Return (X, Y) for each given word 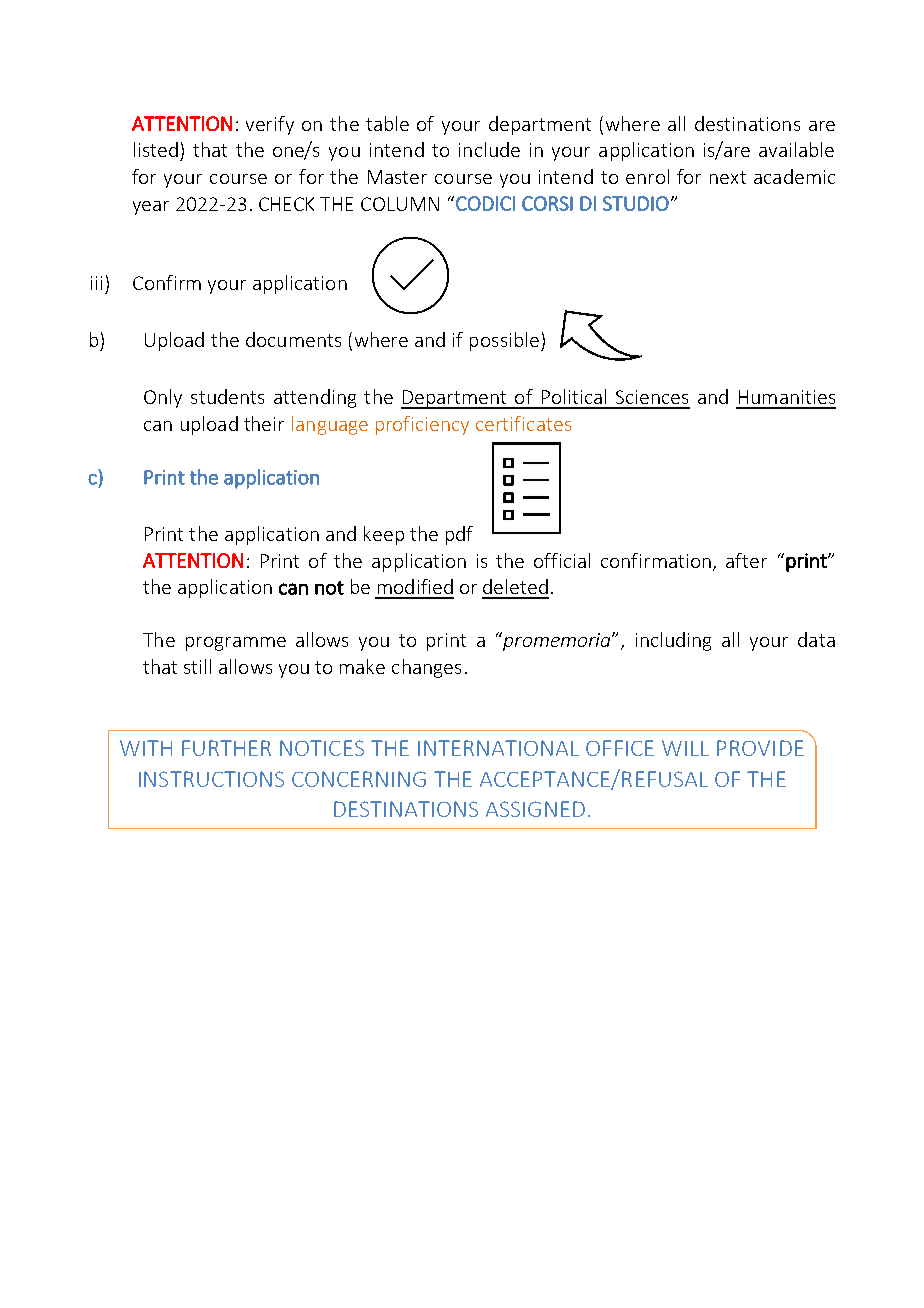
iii (96, 283)
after (746, 560)
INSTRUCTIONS (211, 779)
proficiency (422, 425)
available (796, 149)
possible (504, 341)
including (673, 641)
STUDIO (636, 203)
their (264, 423)
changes (426, 668)
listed (156, 149)
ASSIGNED (535, 809)
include (489, 149)
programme (236, 644)
